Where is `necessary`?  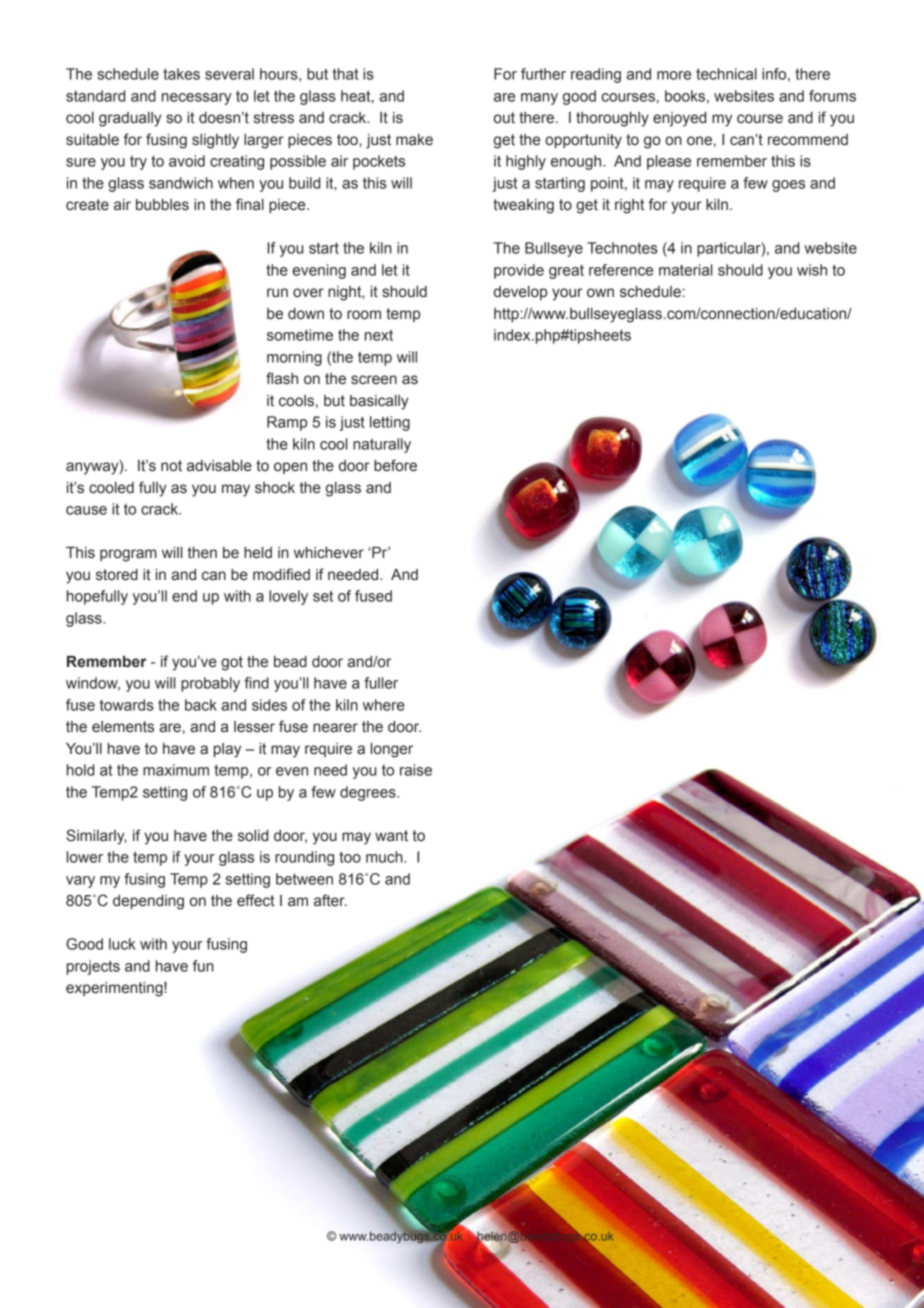 necessary is located at coordinates (197, 99).
